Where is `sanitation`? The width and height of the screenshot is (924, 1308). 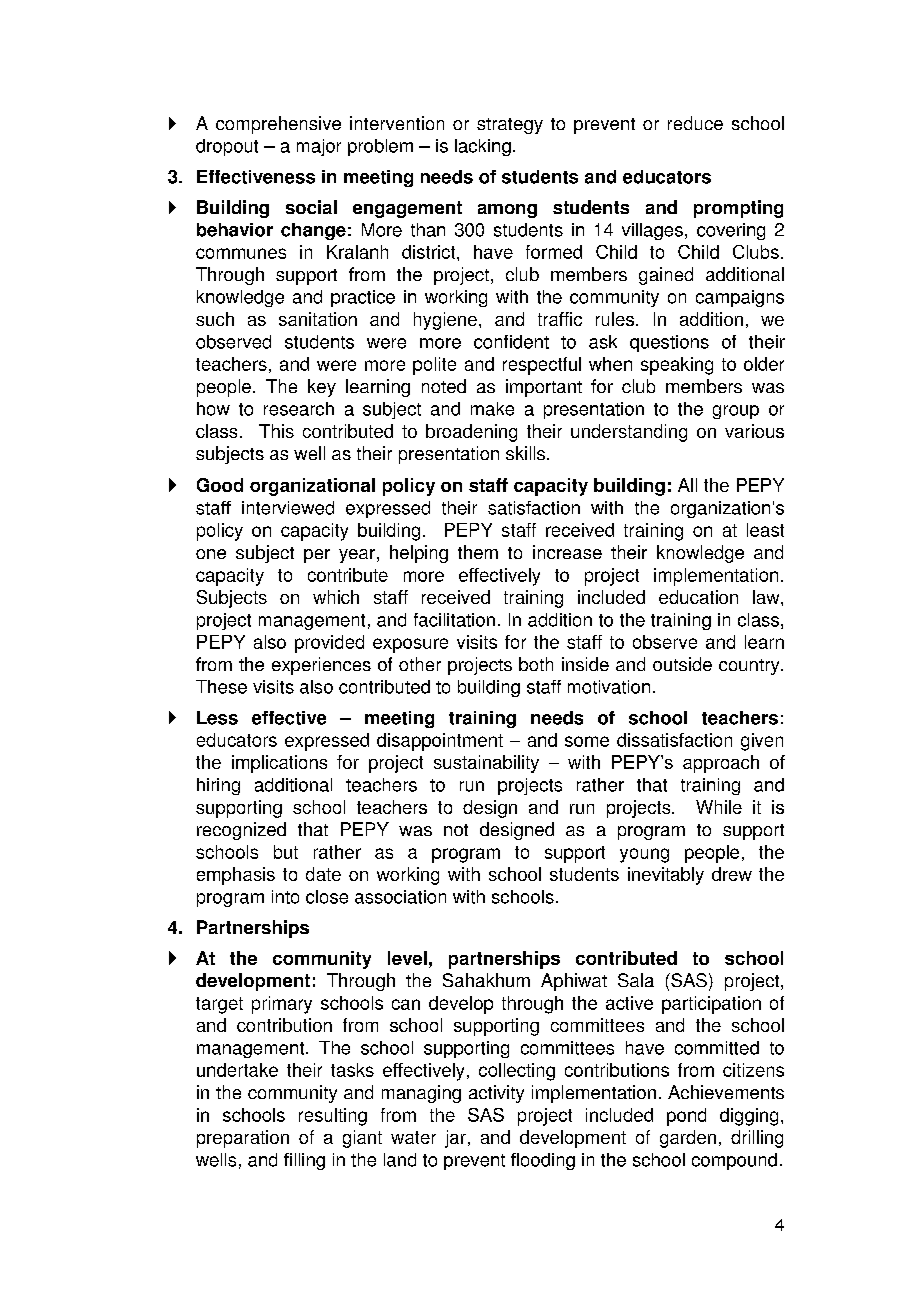
sanitation is located at coordinates (318, 319).
